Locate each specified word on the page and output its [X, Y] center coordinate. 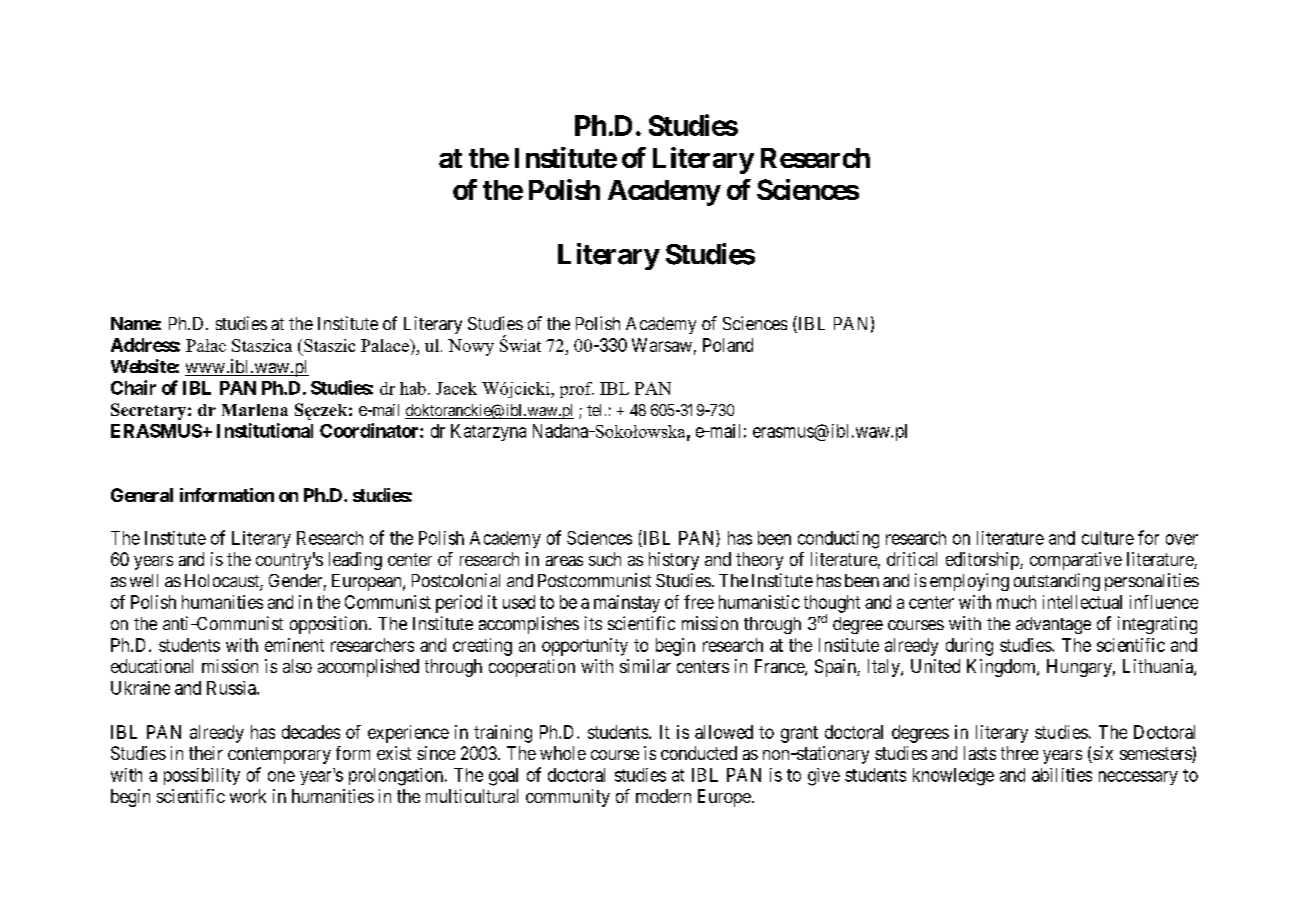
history [674, 561]
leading [355, 561]
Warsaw [662, 345]
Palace [386, 345]
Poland [728, 345]
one [281, 776]
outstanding [1057, 582]
